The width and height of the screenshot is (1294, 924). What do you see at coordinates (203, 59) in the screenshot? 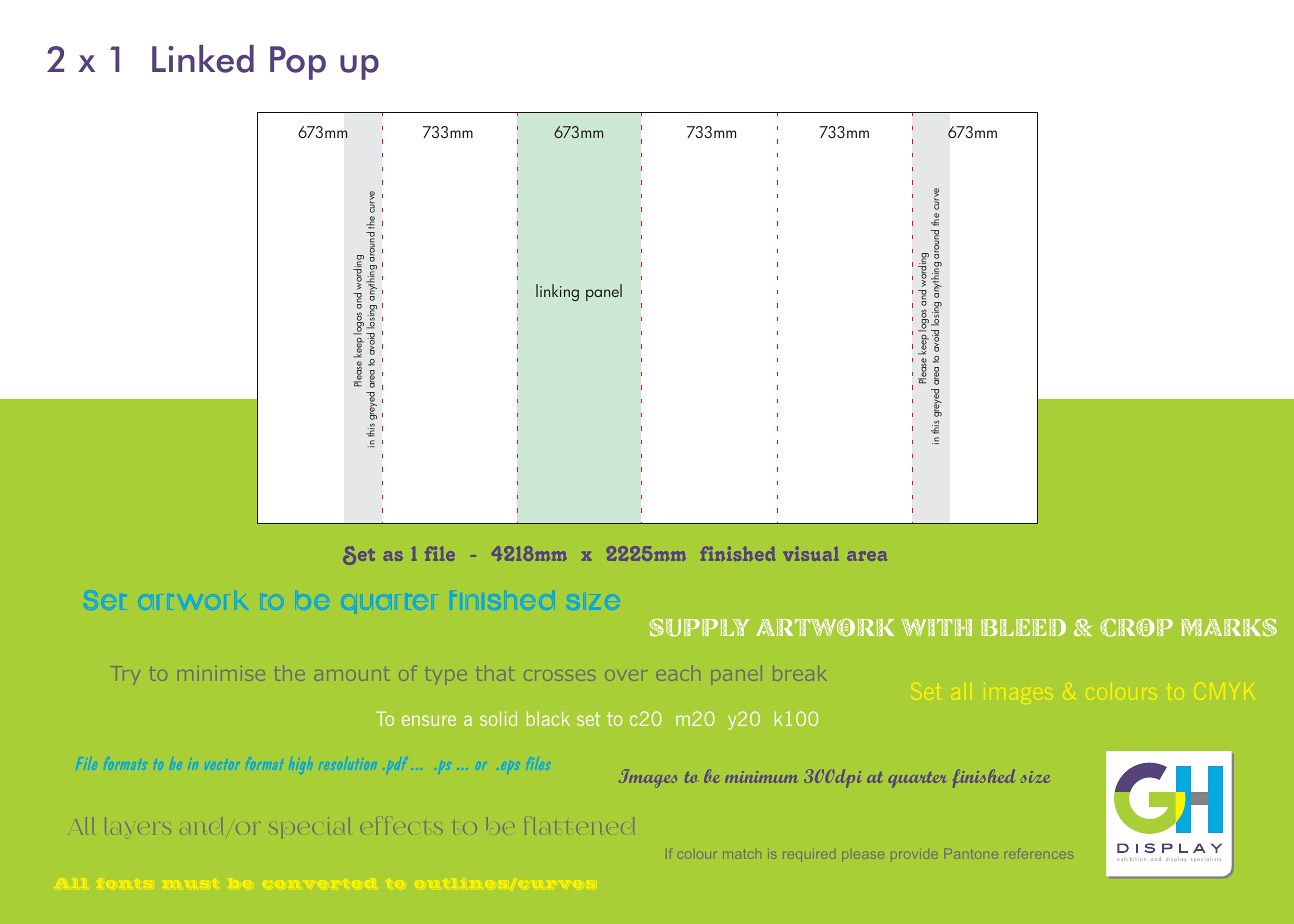
I see `Linked` at bounding box center [203, 59].
